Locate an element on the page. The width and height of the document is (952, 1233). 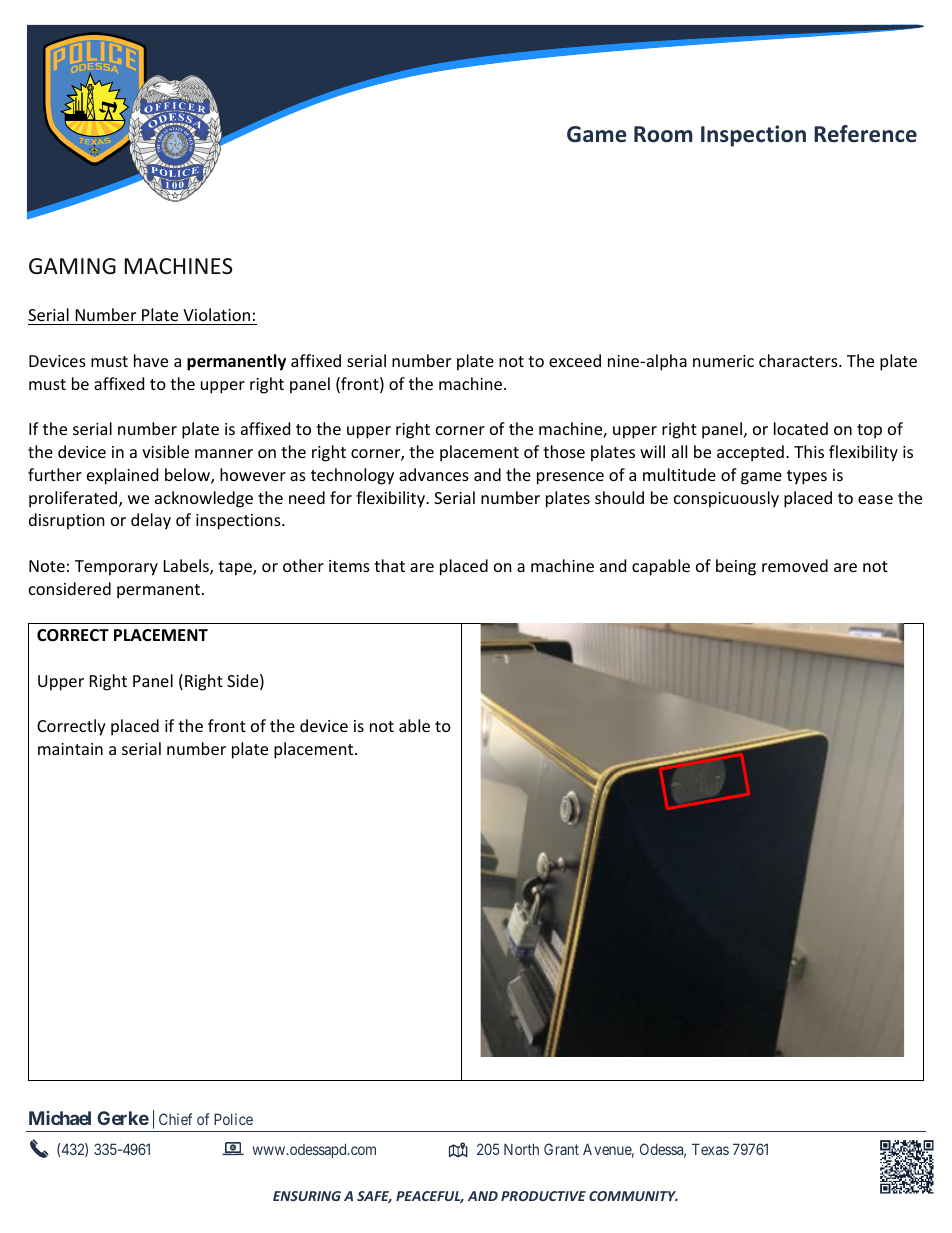
Room is located at coordinates (663, 134).
